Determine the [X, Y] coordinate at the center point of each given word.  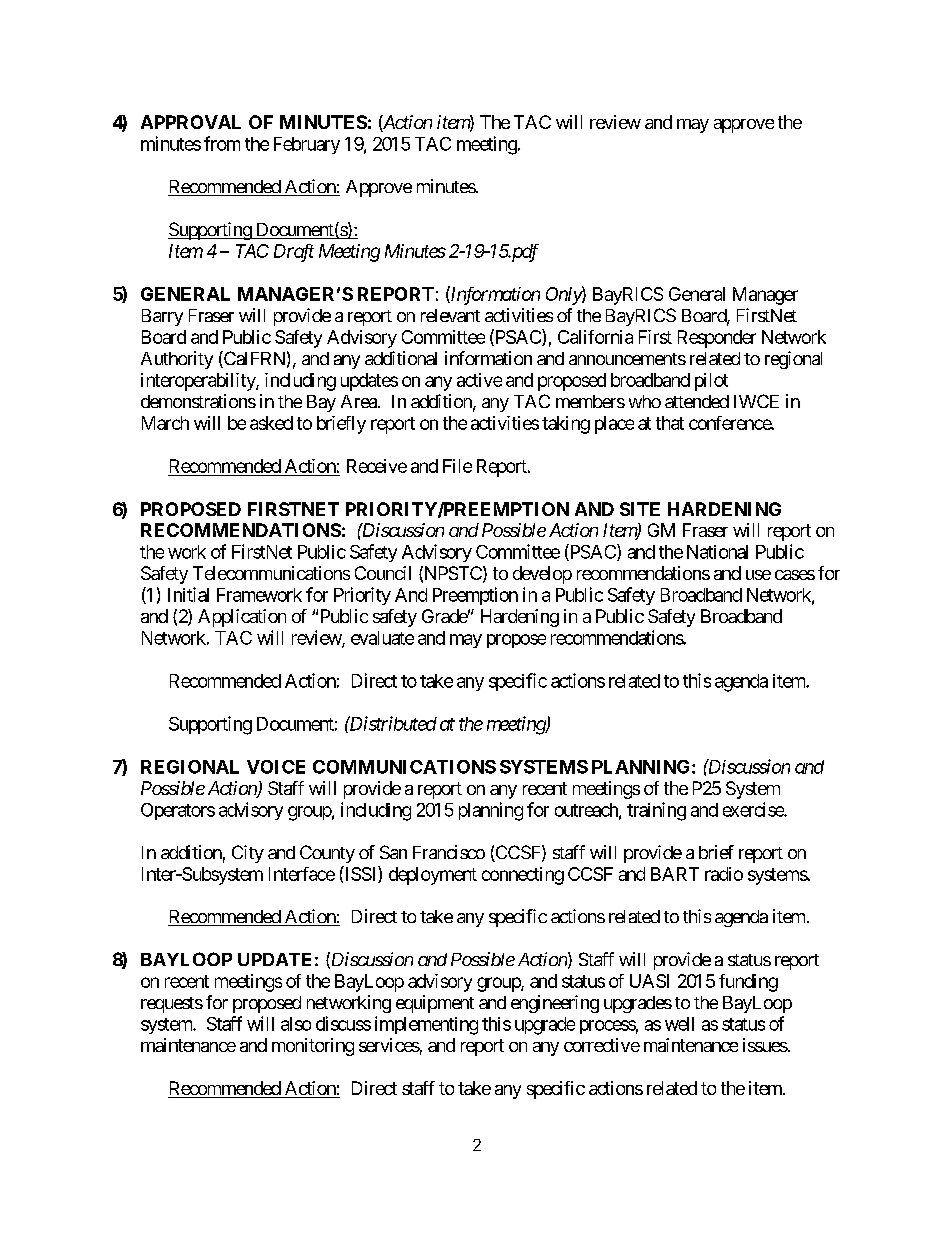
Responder [717, 339]
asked [271, 423]
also [296, 1024]
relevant [450, 315]
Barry [162, 317]
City [248, 854]
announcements [627, 359]
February [307, 145]
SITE [640, 509]
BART [675, 874]
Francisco [449, 852]
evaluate [382, 638]
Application [242, 618]
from [222, 143]
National [717, 552]
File [457, 466]
